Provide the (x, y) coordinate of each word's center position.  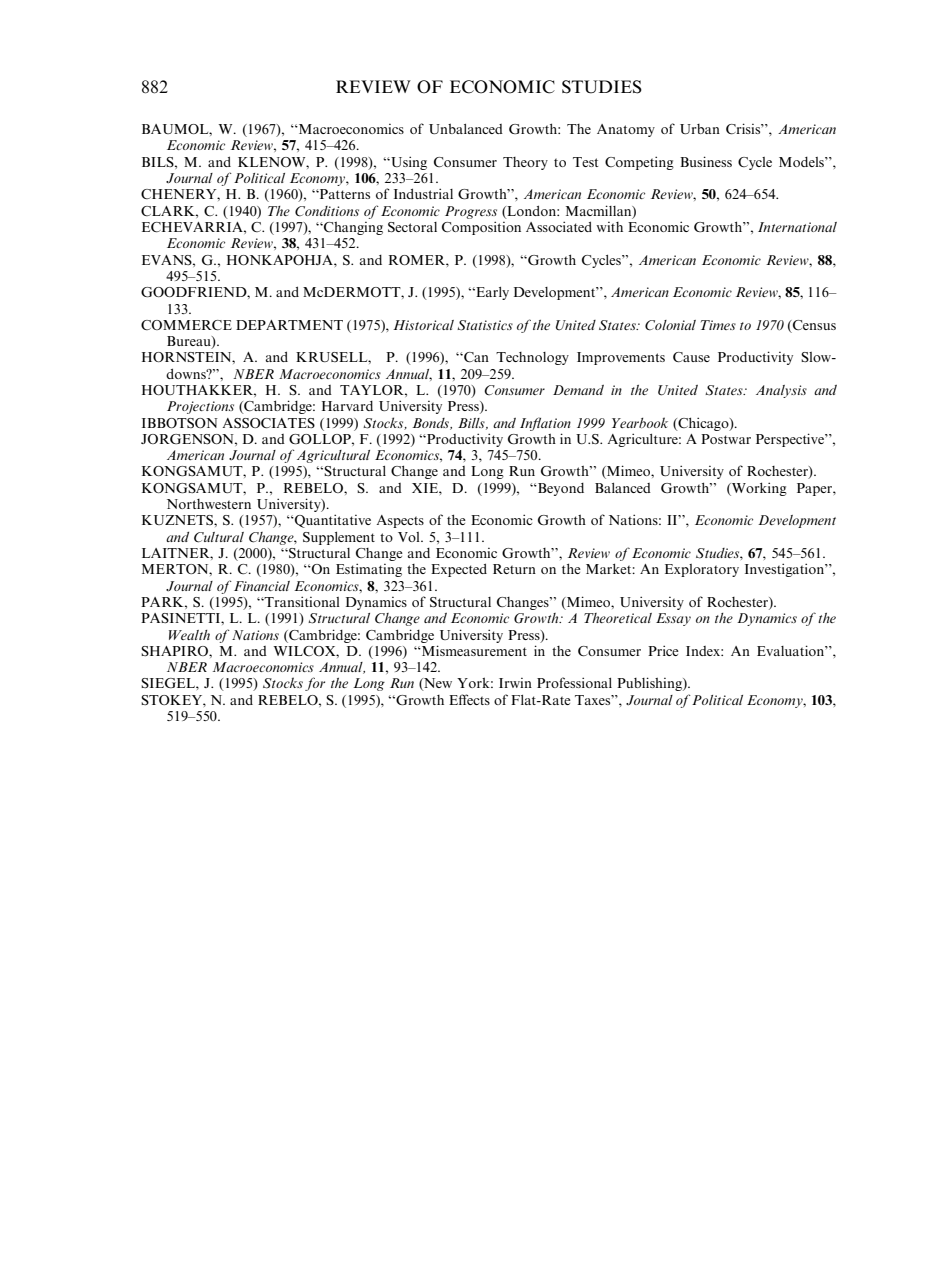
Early (491, 293)
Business (706, 161)
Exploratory (702, 570)
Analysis (781, 391)
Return (514, 569)
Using (408, 163)
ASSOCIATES (269, 423)
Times (718, 325)
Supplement (339, 538)
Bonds (432, 424)
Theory (525, 163)
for (315, 684)
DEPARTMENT (289, 325)
